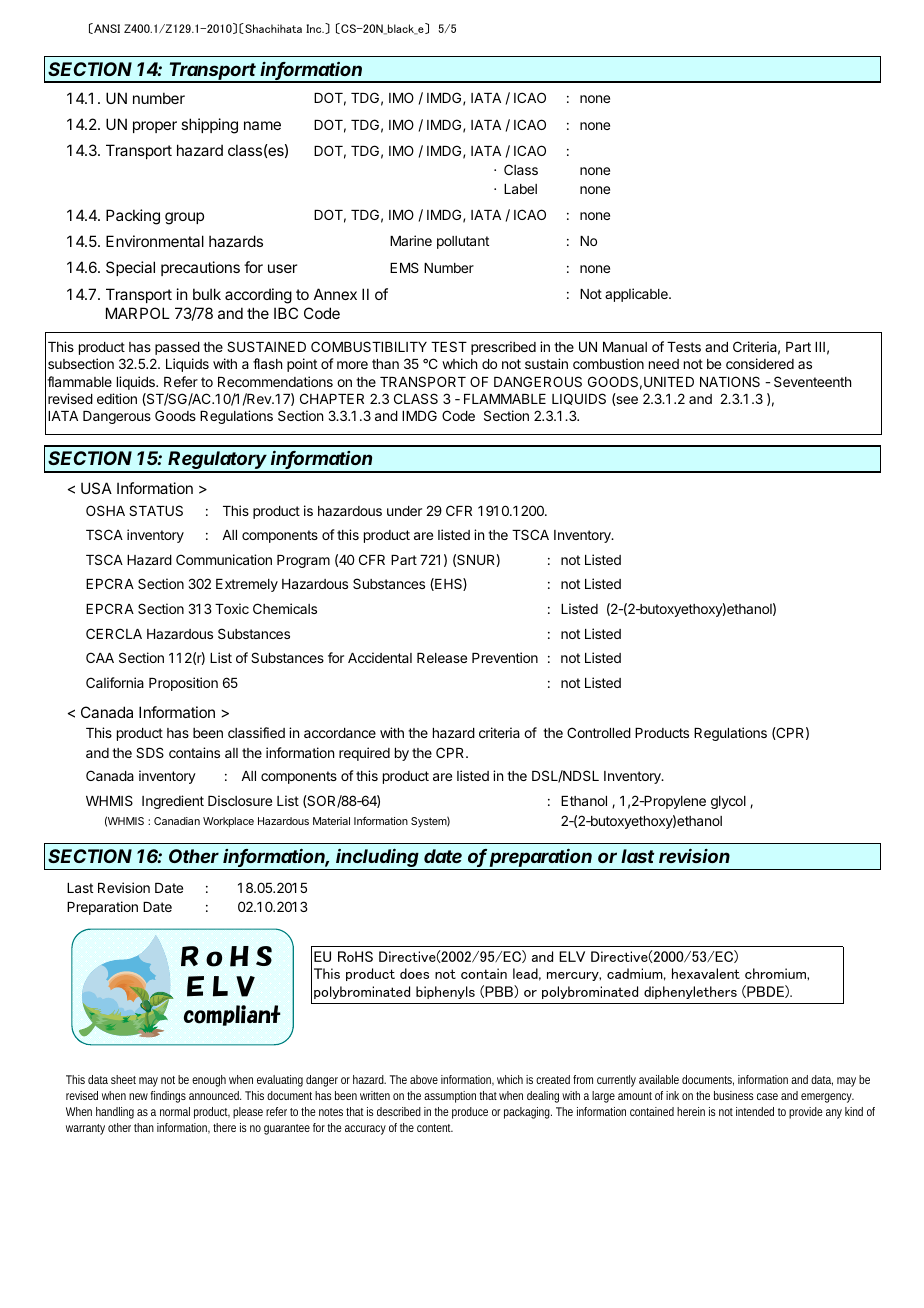 The height and width of the document is (1308, 924). Describe the element at coordinates (599, 732) in the document. I see `Controlled` at that location.
